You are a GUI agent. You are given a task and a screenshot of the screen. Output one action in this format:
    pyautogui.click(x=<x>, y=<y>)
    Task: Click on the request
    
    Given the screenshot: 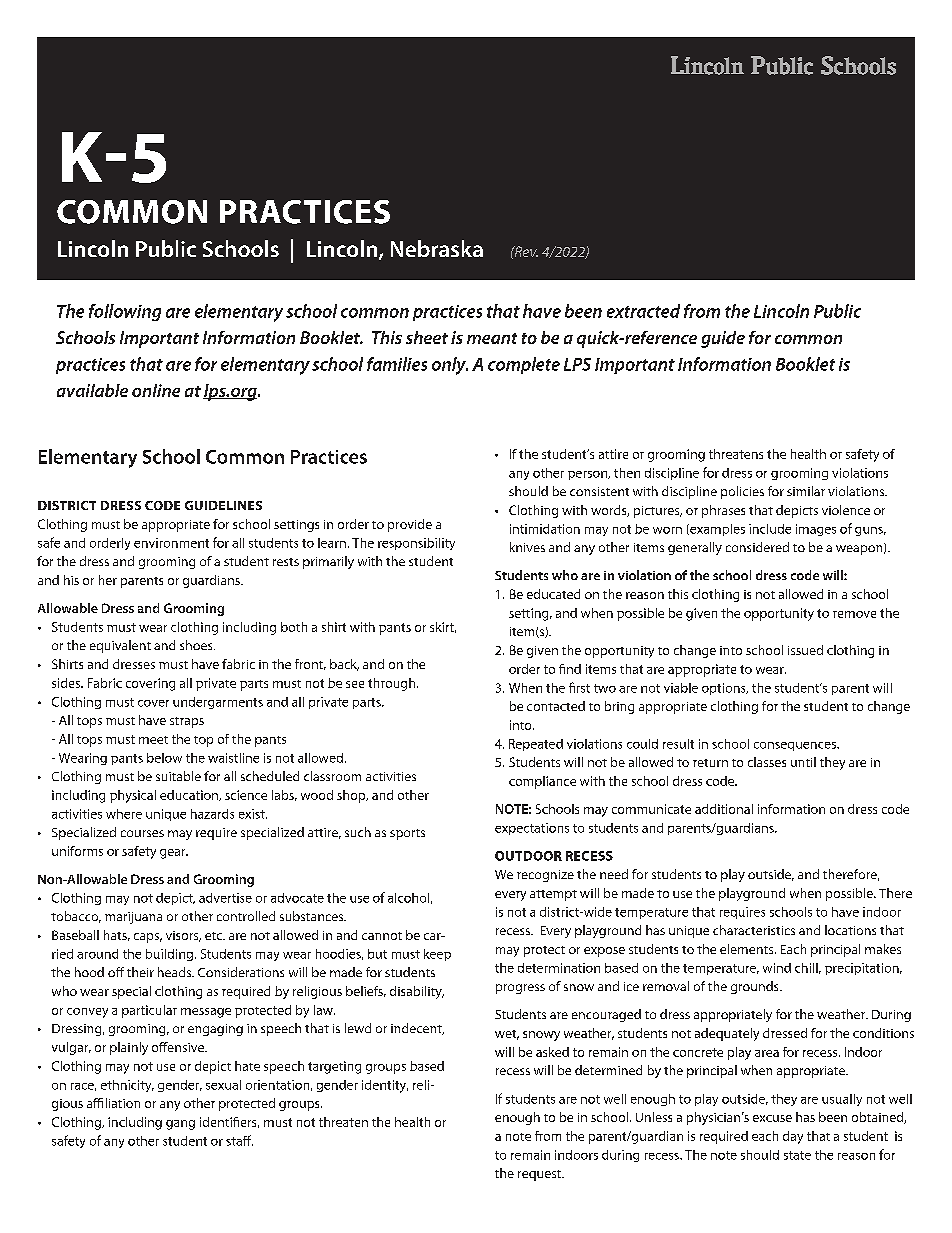 What is the action you would take?
    pyautogui.click(x=541, y=1175)
